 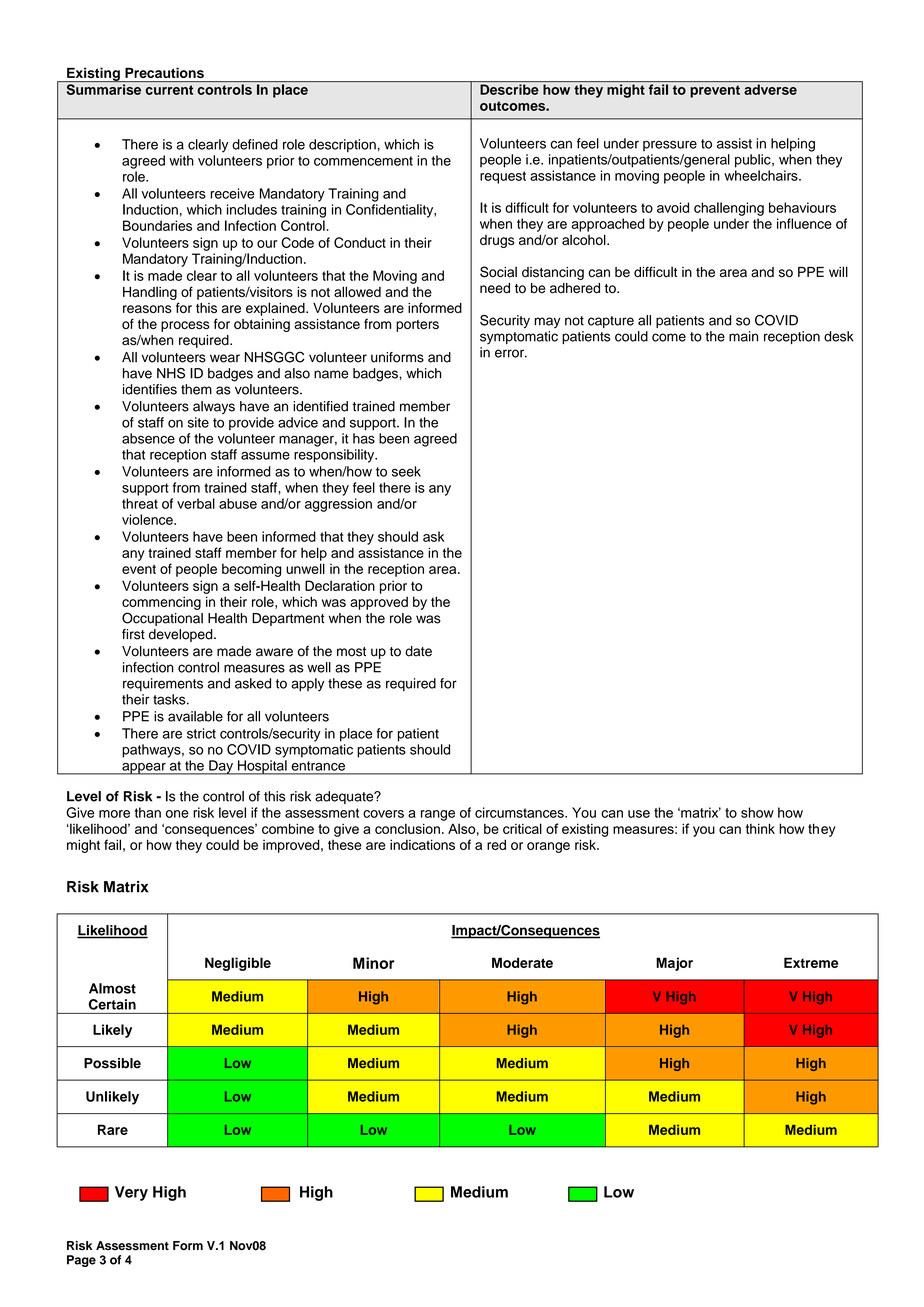 What do you see at coordinates (169, 90) in the document?
I see `current` at bounding box center [169, 90].
